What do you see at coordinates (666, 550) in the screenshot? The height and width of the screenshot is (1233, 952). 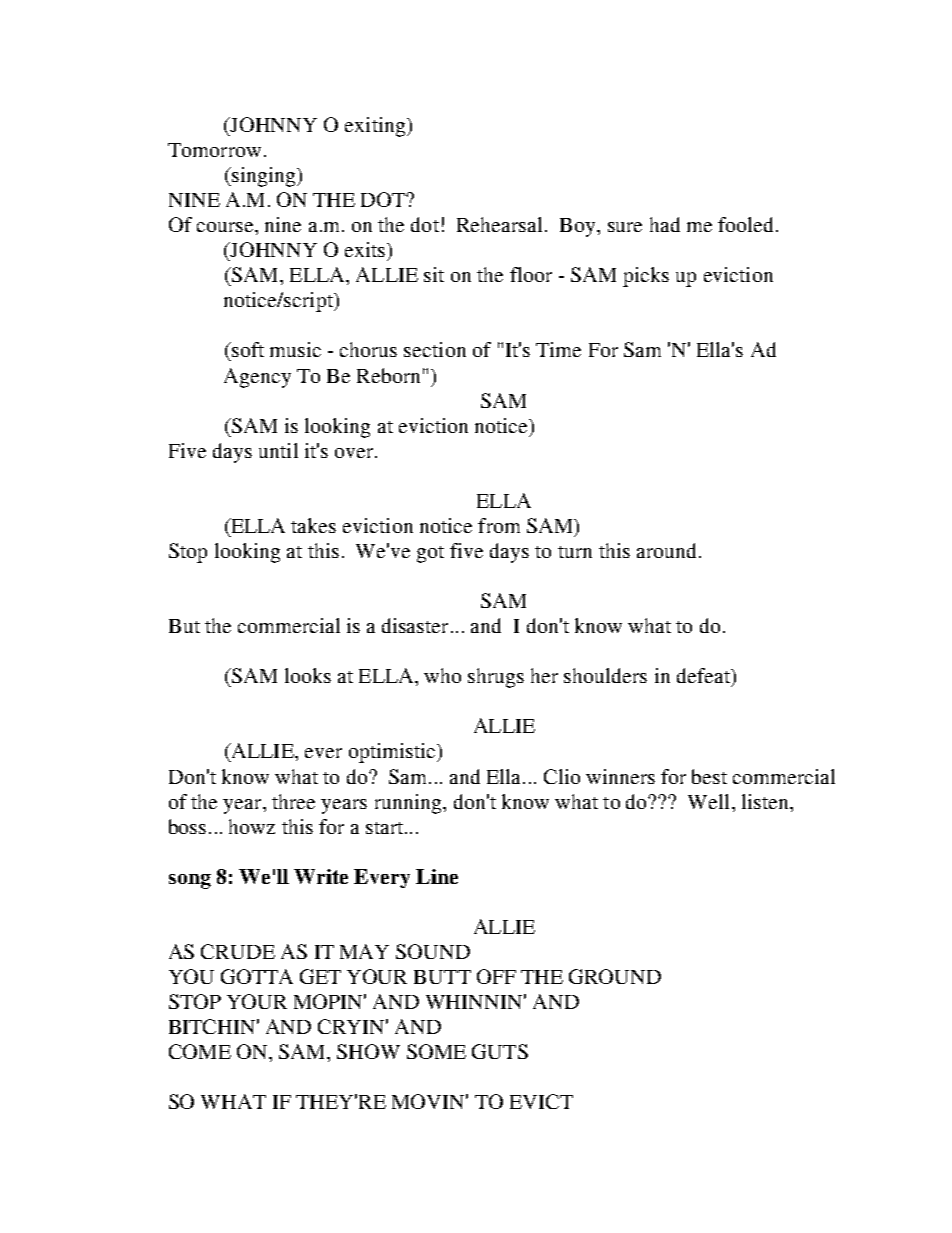 I see `around` at bounding box center [666, 550].
